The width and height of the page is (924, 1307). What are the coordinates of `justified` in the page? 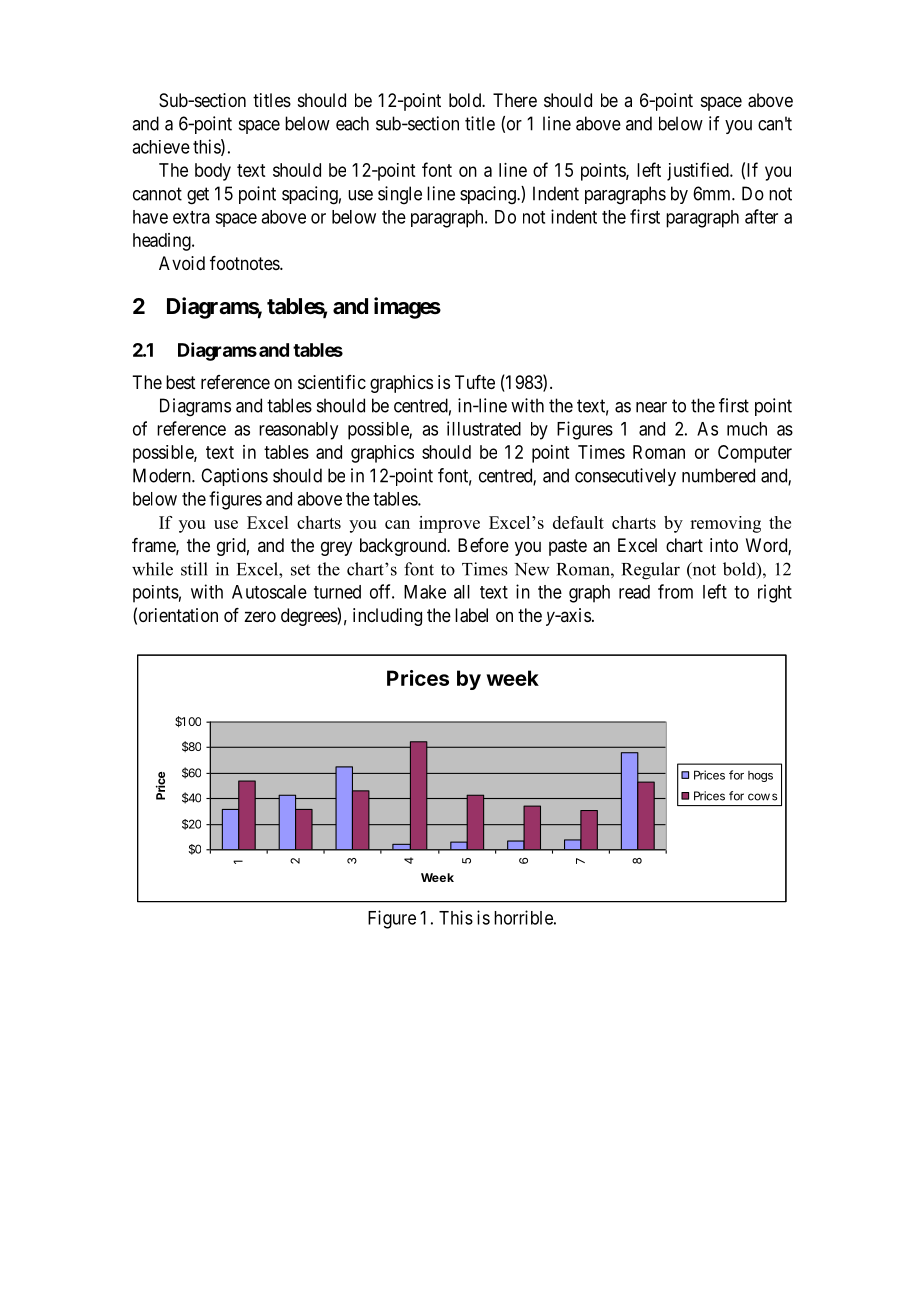 It's located at (699, 171).
